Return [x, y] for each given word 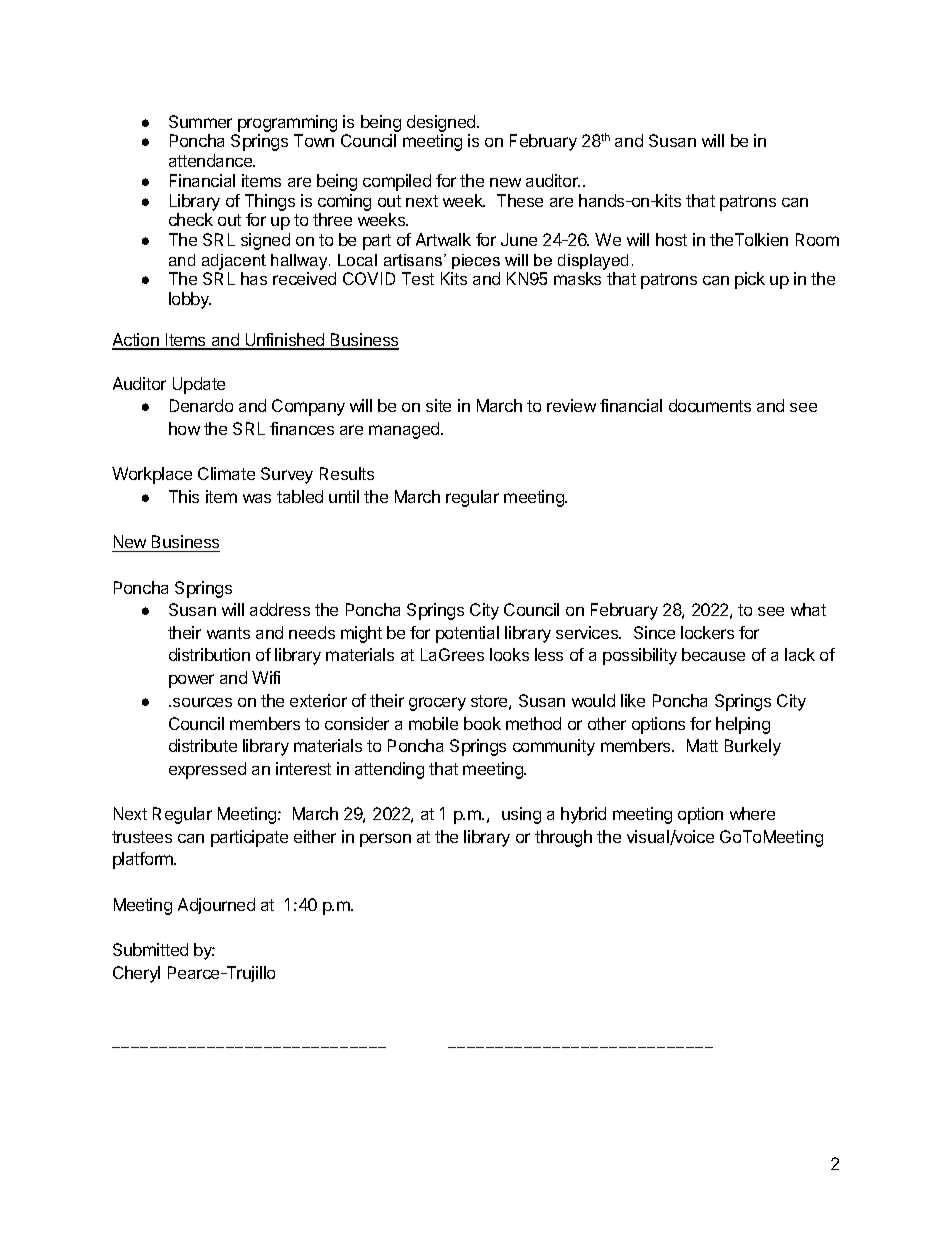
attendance [212, 160]
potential [467, 634]
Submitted [150, 949]
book [482, 723]
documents [710, 405]
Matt [702, 745]
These [520, 200]
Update [199, 385]
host [671, 239]
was [257, 498]
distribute [203, 745]
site [438, 405]
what [808, 609]
